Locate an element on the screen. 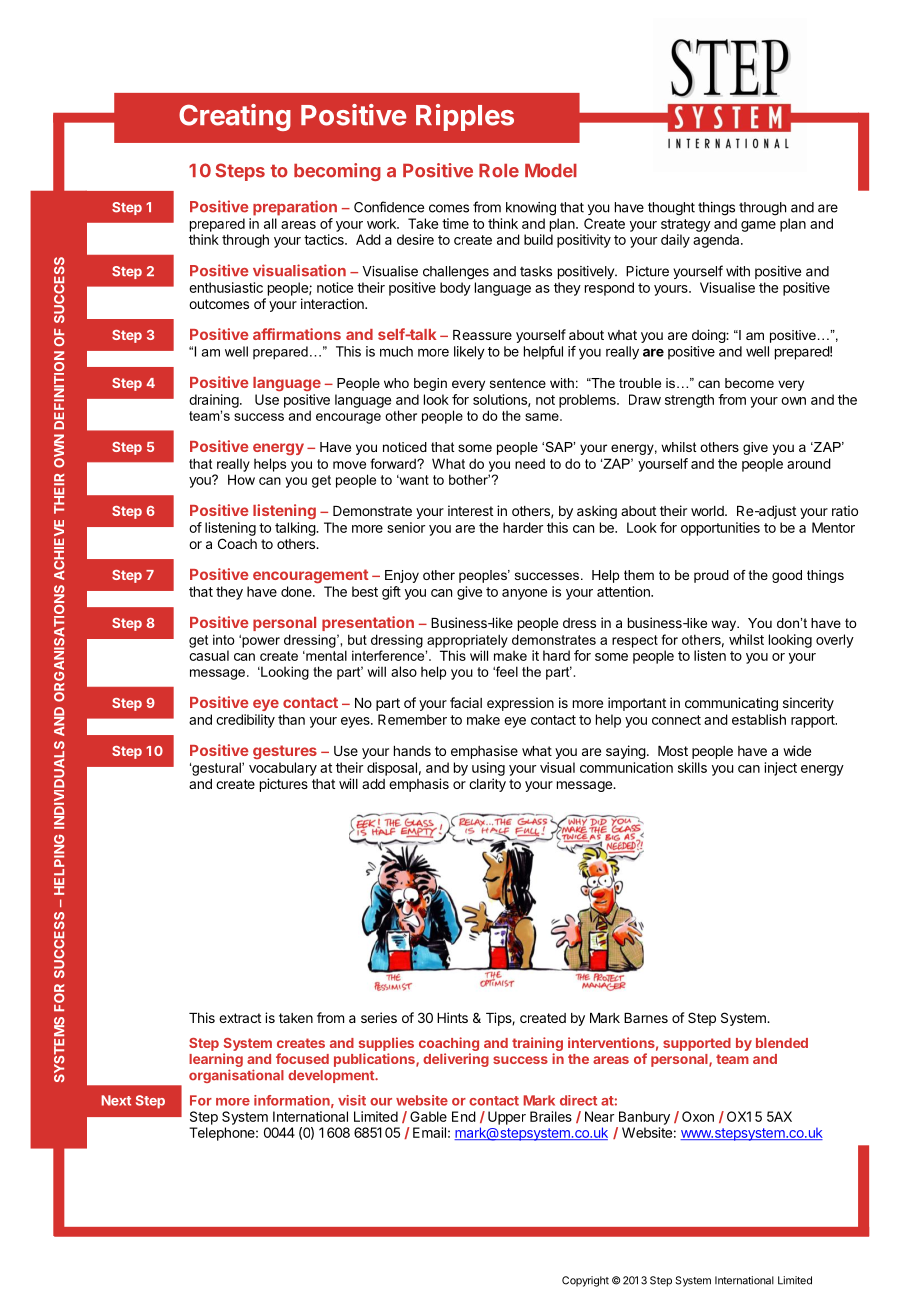 The height and width of the screenshot is (1308, 924). vocabulary is located at coordinates (283, 769).
